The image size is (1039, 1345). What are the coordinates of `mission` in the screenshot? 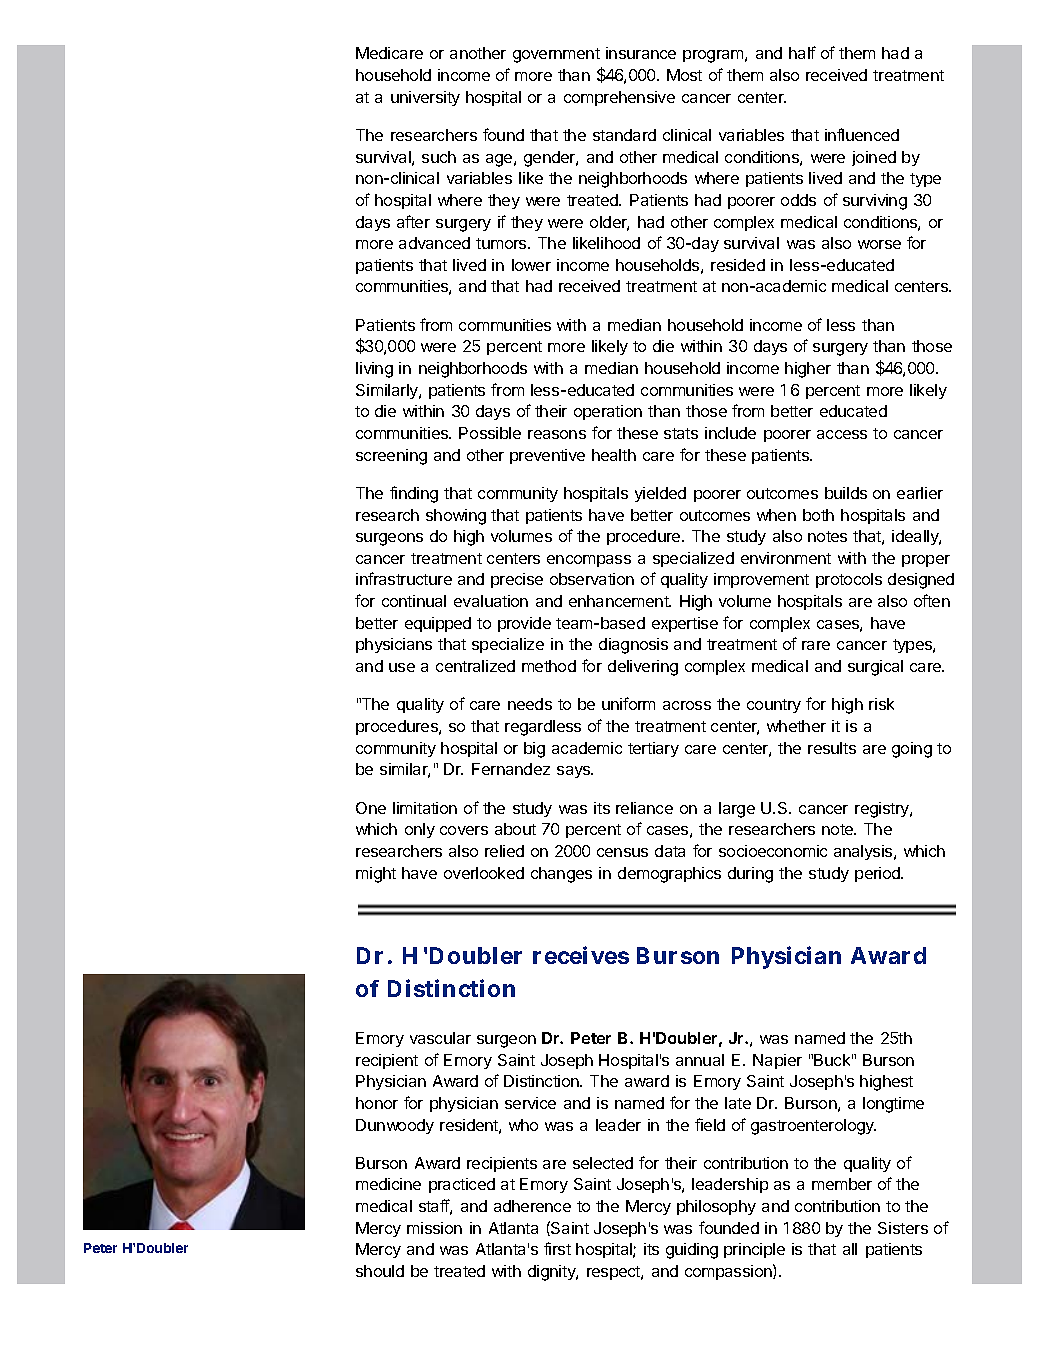 It's located at (434, 1228).
